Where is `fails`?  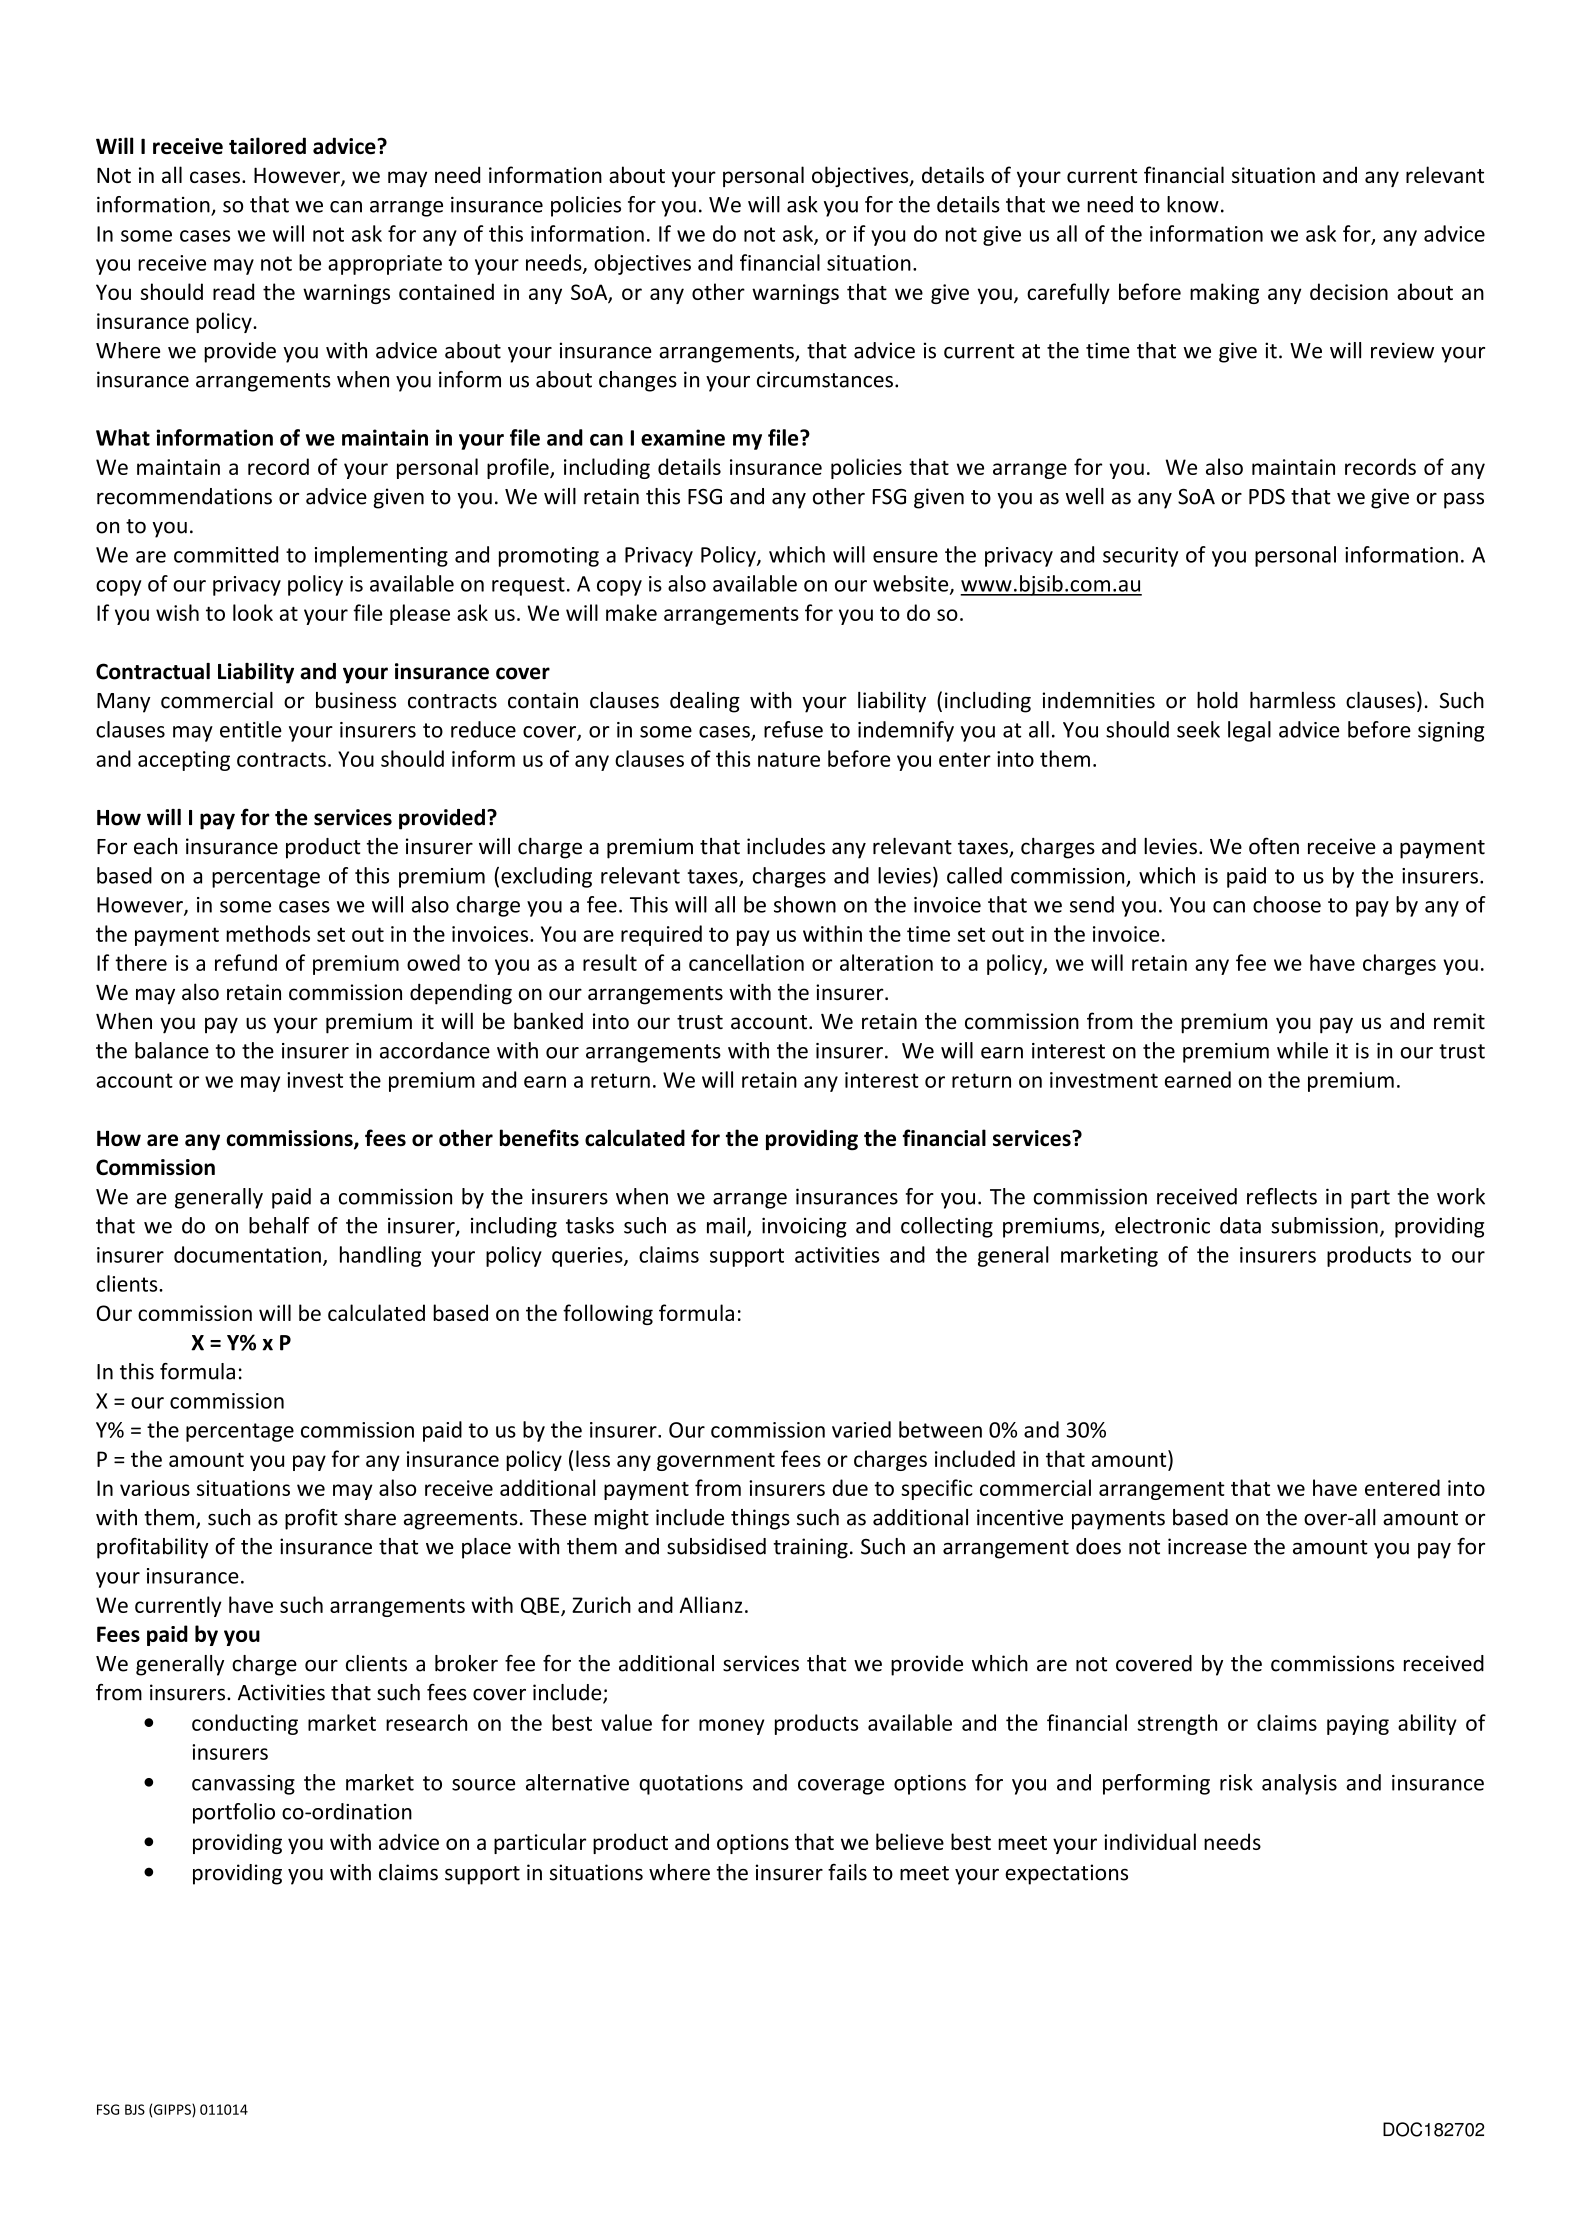
fails is located at coordinates (847, 1872).
